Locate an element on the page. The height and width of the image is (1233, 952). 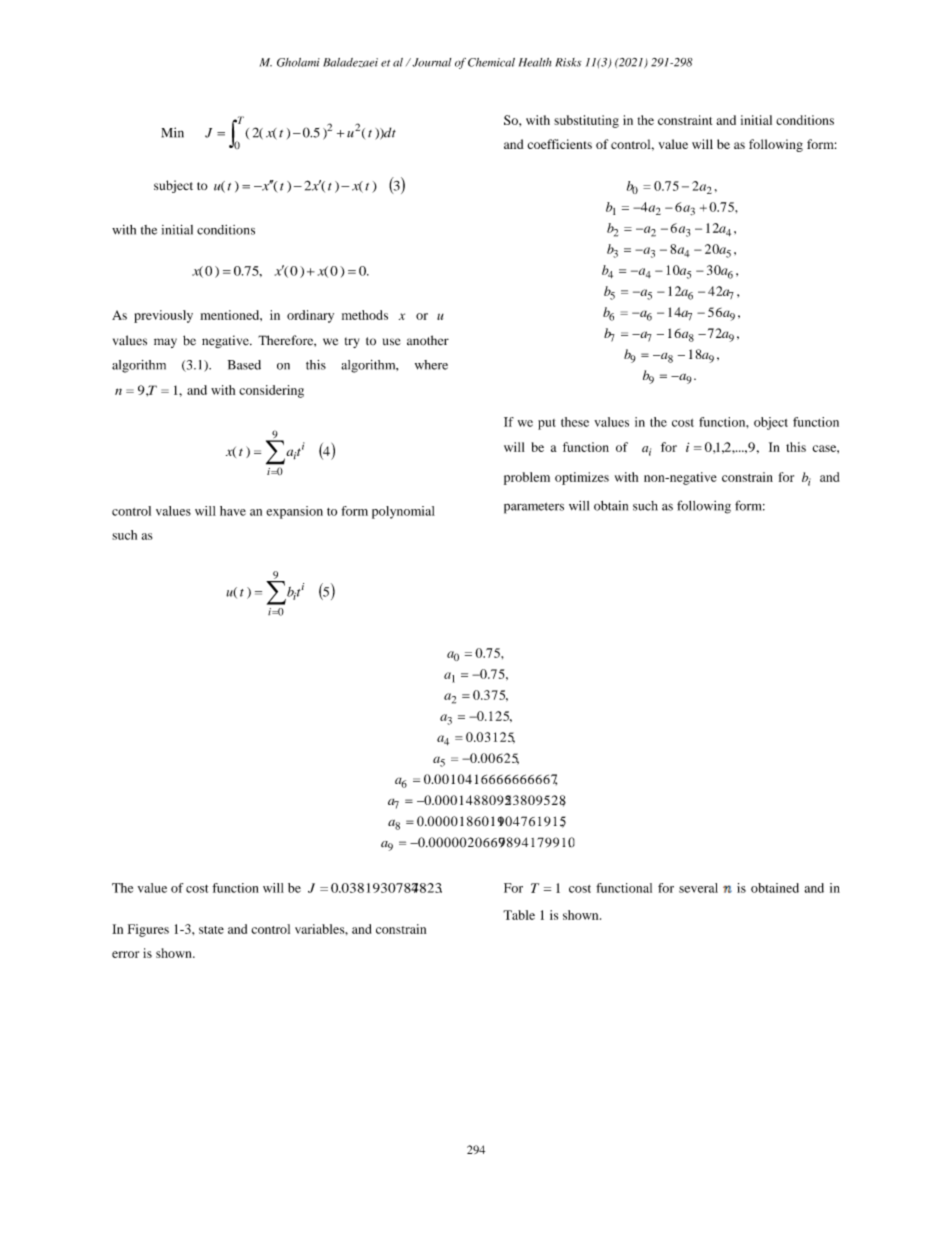
previously is located at coordinates (163, 316).
